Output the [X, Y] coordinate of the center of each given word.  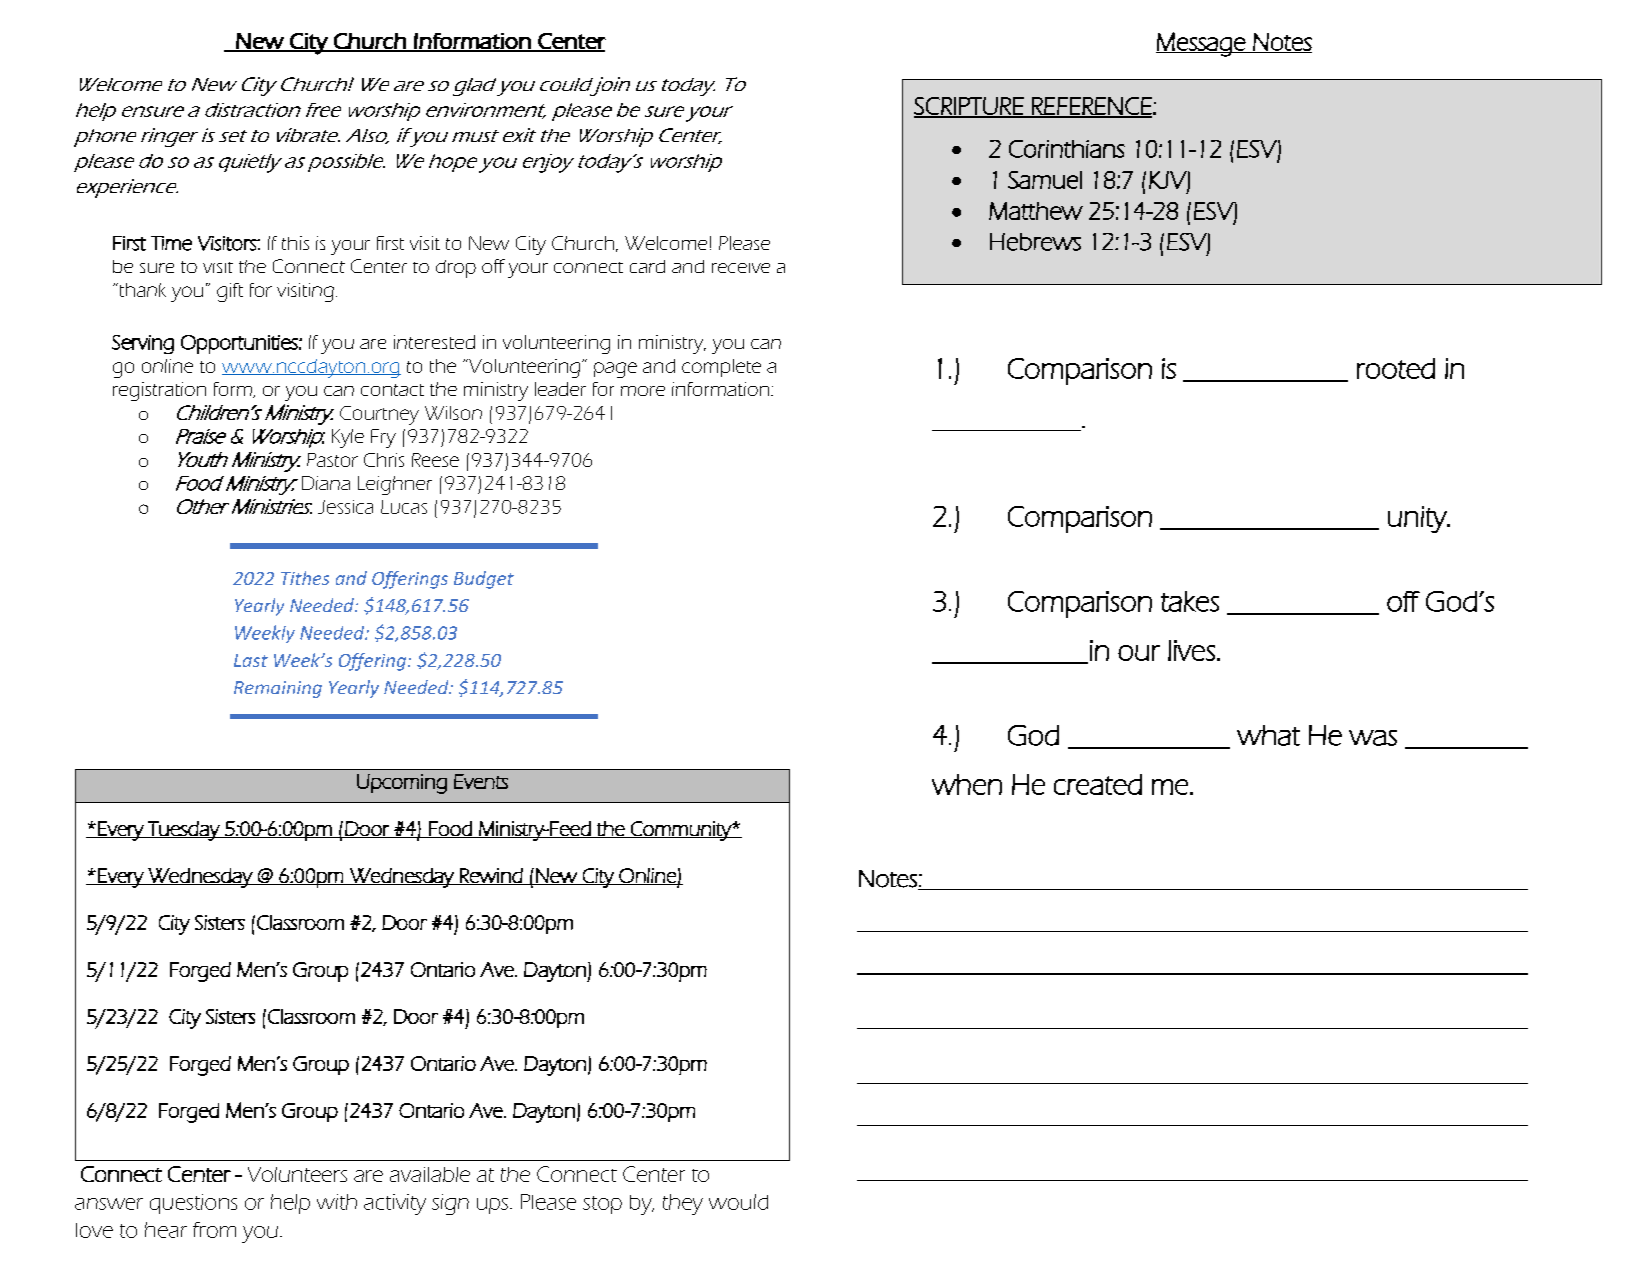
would [738, 1202]
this [295, 243]
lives [1191, 650]
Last [251, 660]
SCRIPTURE [970, 107]
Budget [484, 580]
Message [1201, 44]
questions [193, 1204]
